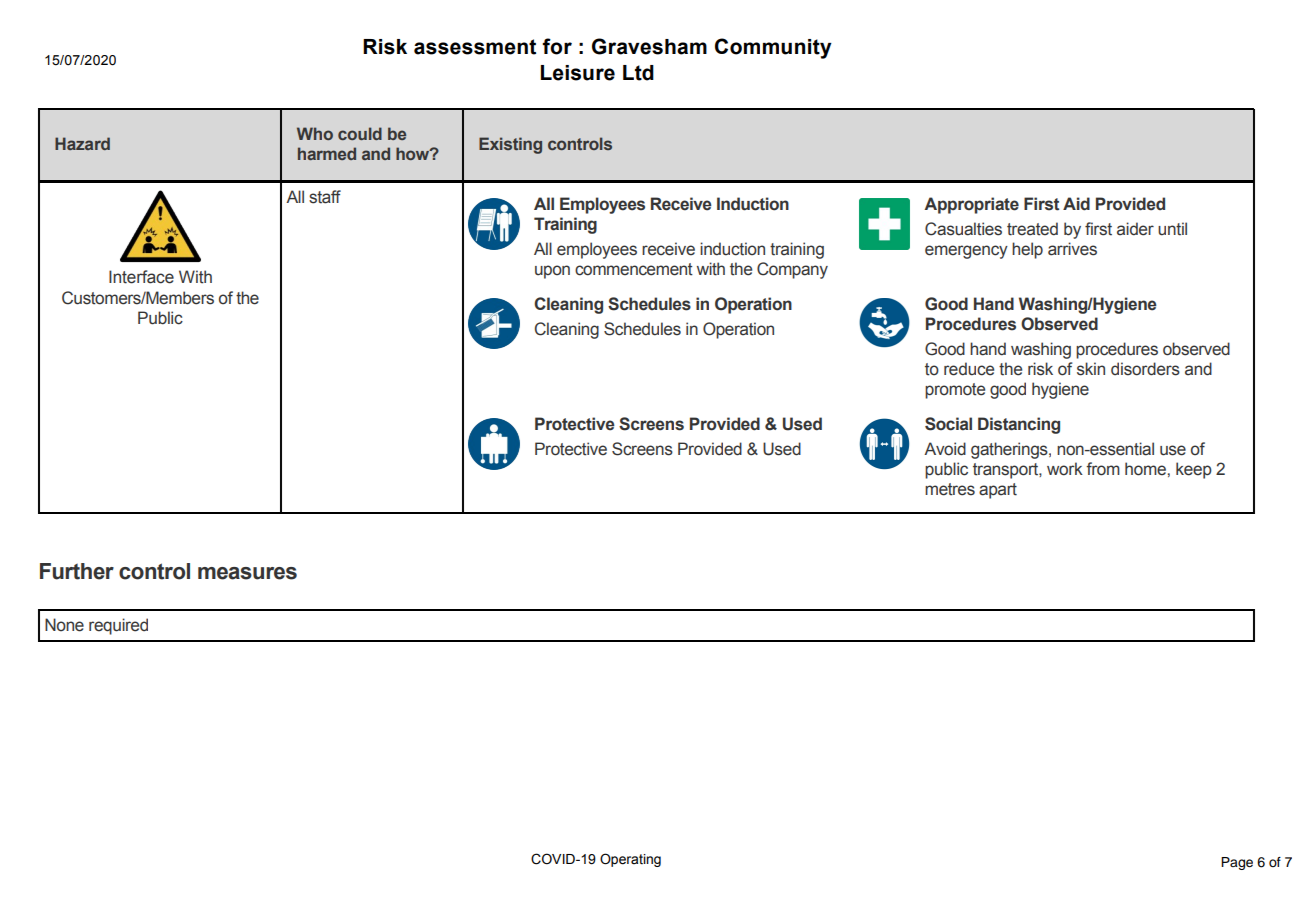 This document has height=924, width=1308. Describe the element at coordinates (630, 860) in the document. I see `Operating` at that location.
